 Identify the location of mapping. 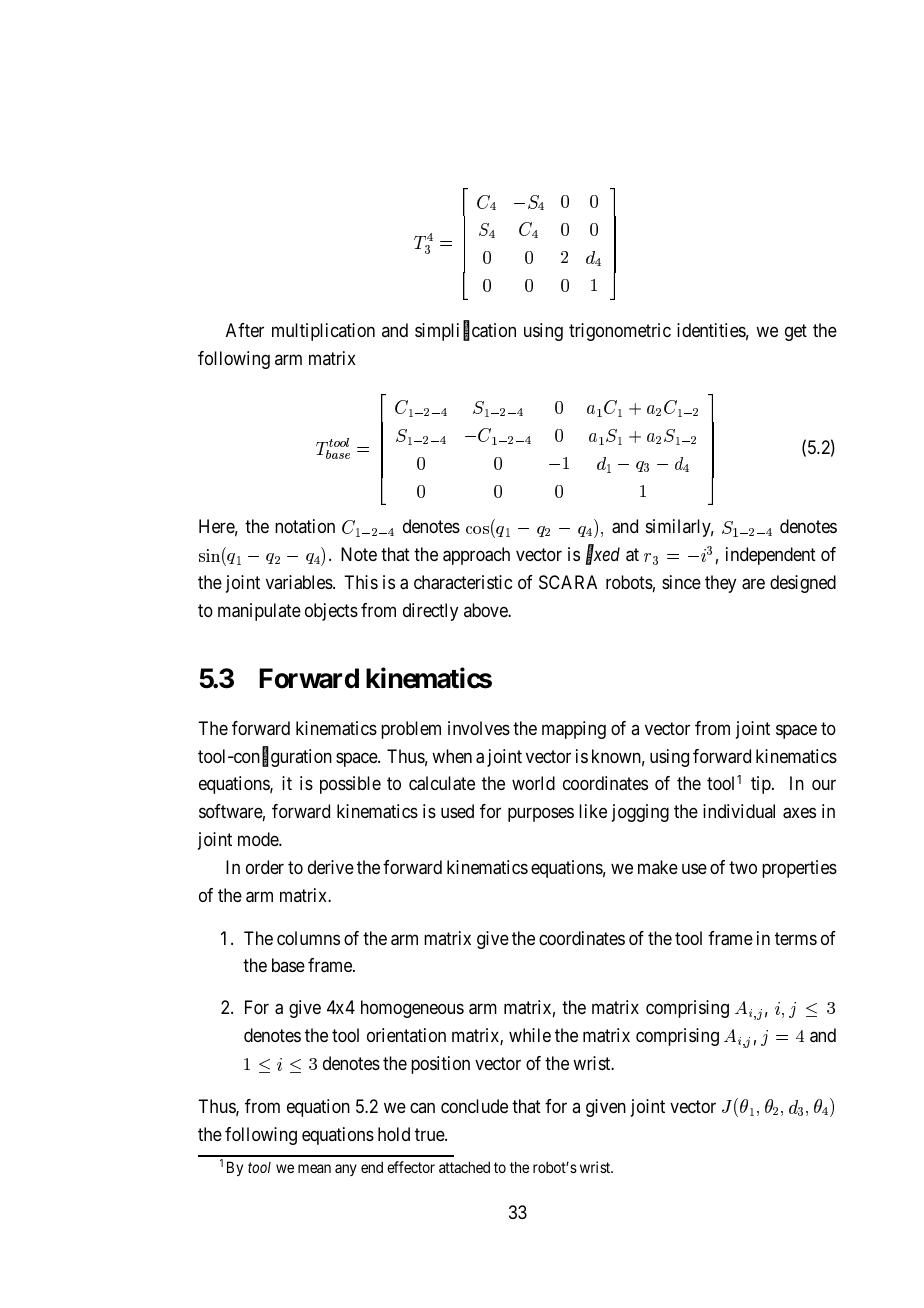
(574, 730).
